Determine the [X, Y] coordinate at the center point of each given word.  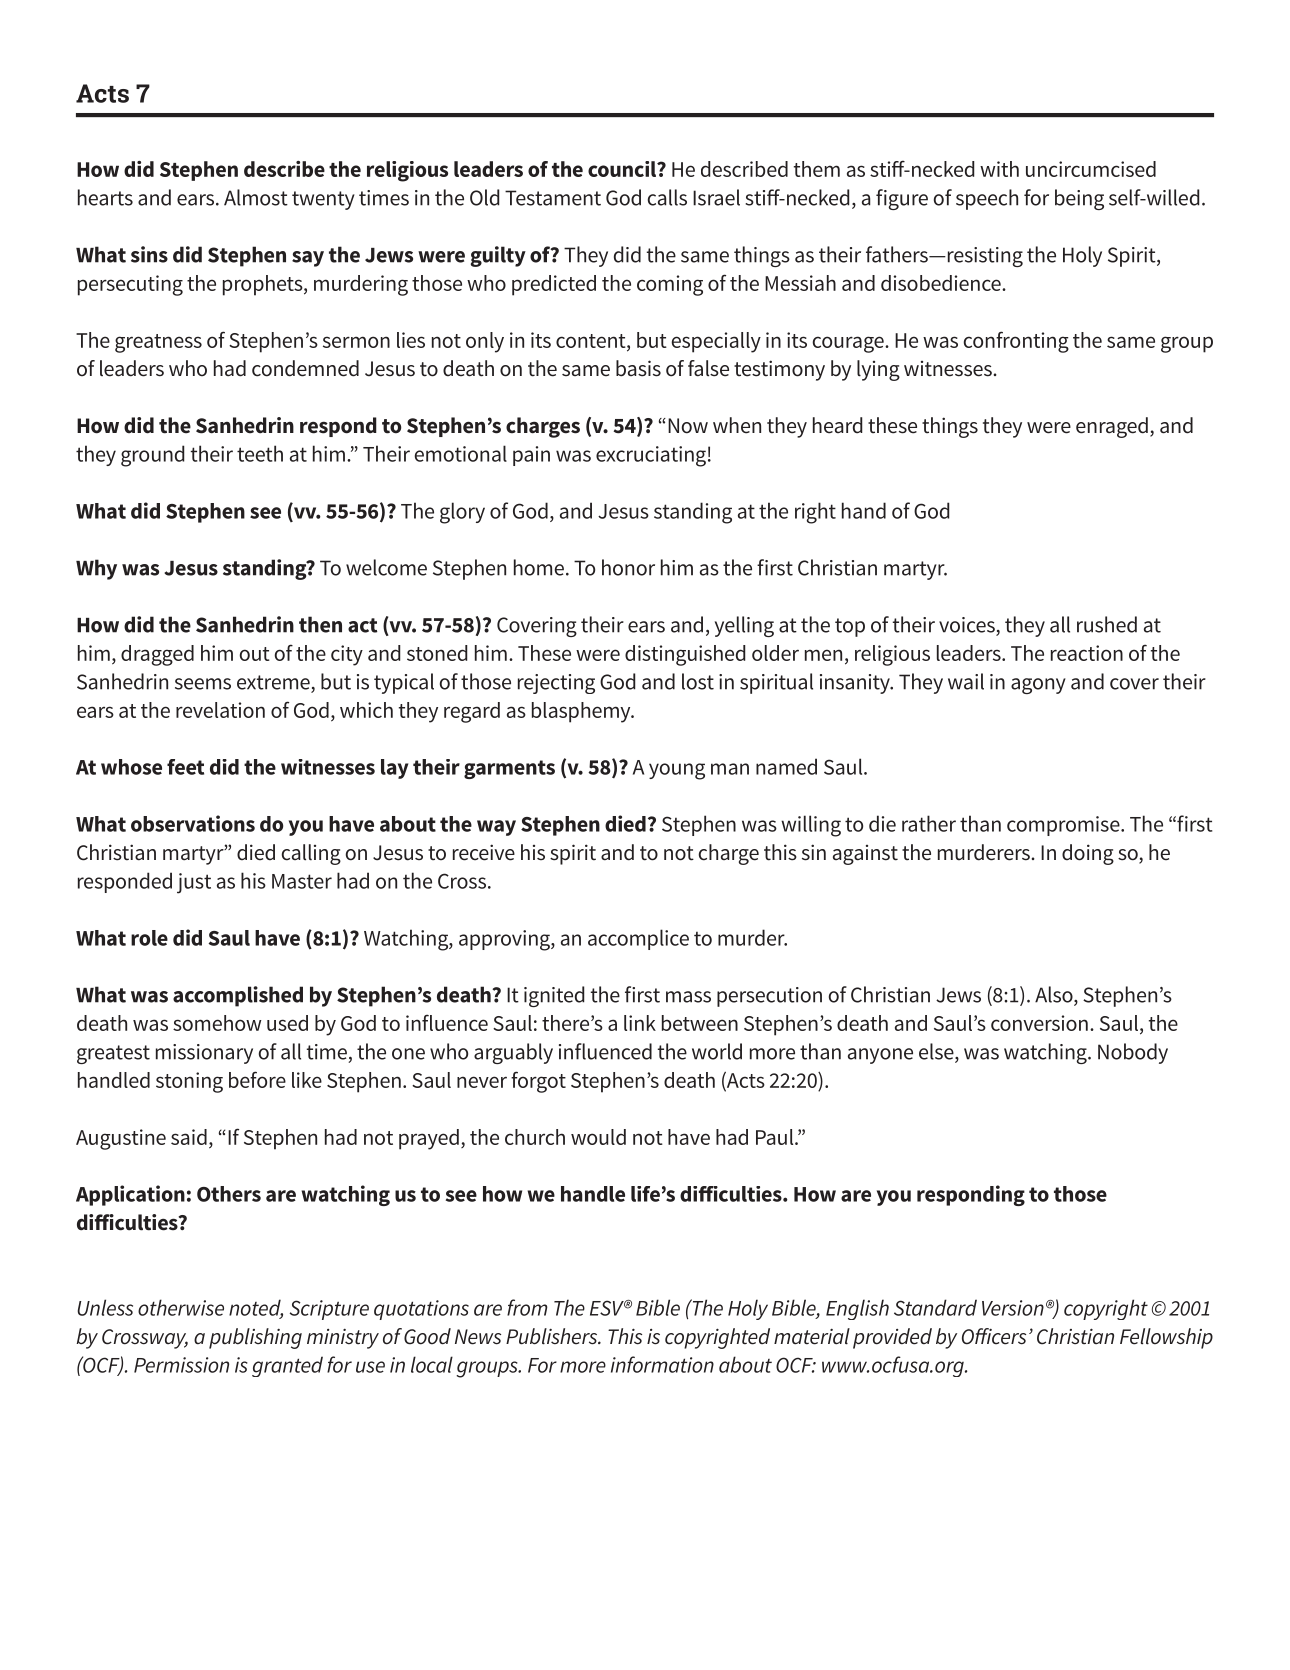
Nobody [1133, 1053]
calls [667, 197]
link [640, 1023]
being [1079, 199]
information [662, 1364]
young [677, 771]
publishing [255, 1338]
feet [185, 767]
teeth [260, 453]
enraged [1112, 427]
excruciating [651, 456]
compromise [1064, 826]
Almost [256, 197]
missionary [204, 1054]
